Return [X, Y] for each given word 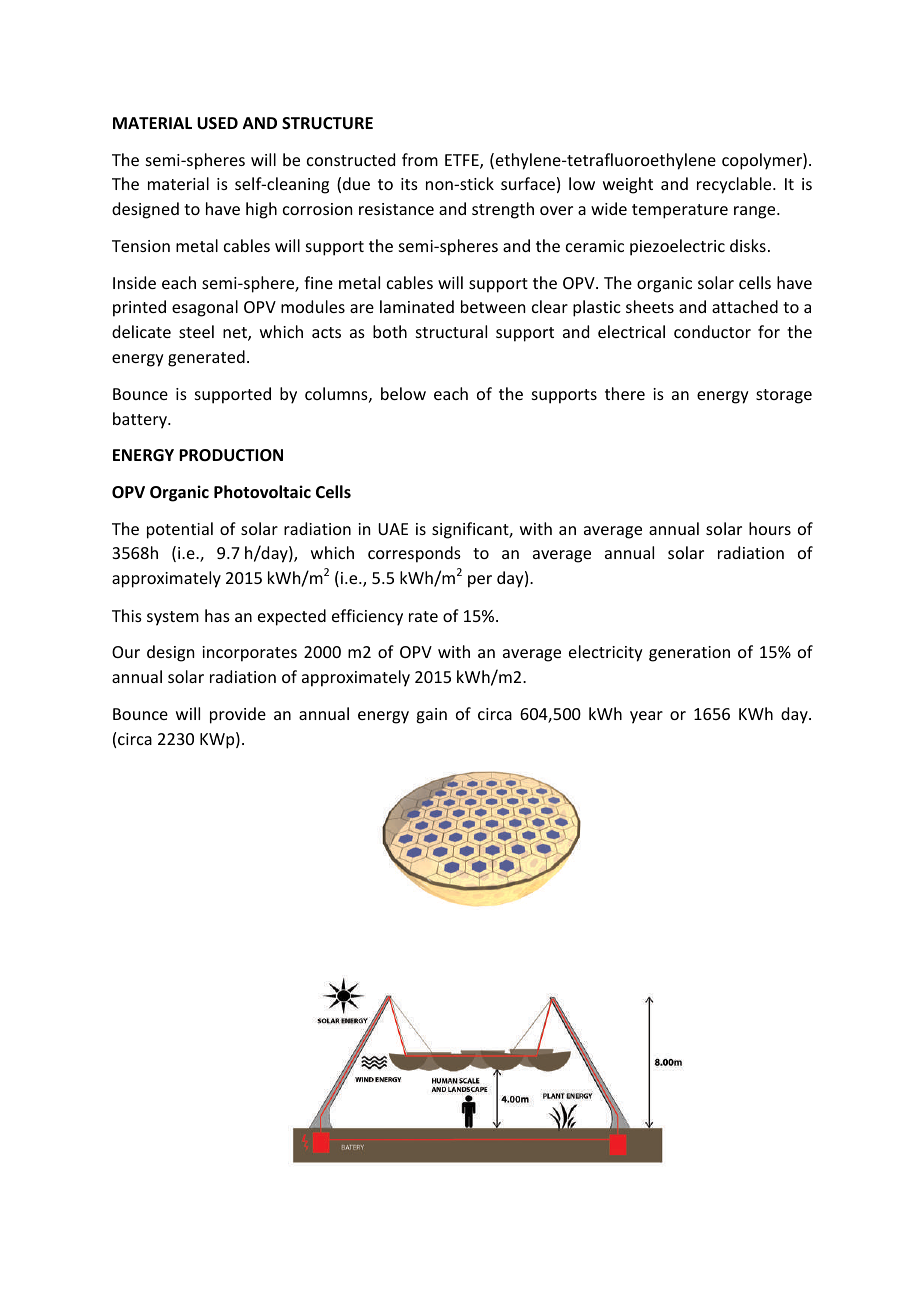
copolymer [763, 161]
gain [431, 716]
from [420, 159]
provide [238, 715]
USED [217, 123]
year [646, 717]
